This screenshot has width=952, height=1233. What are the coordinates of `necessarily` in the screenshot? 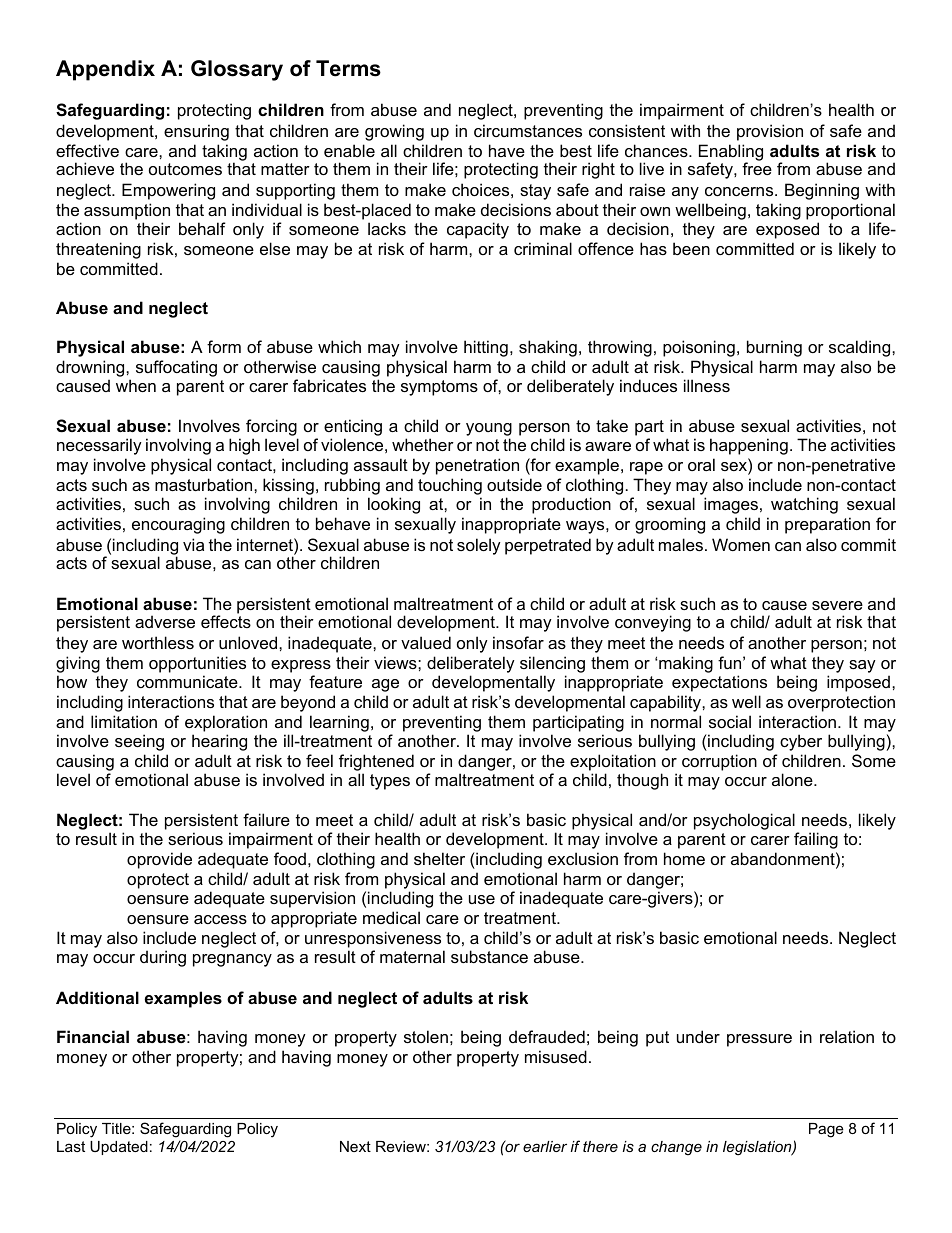 It's located at (99, 446).
